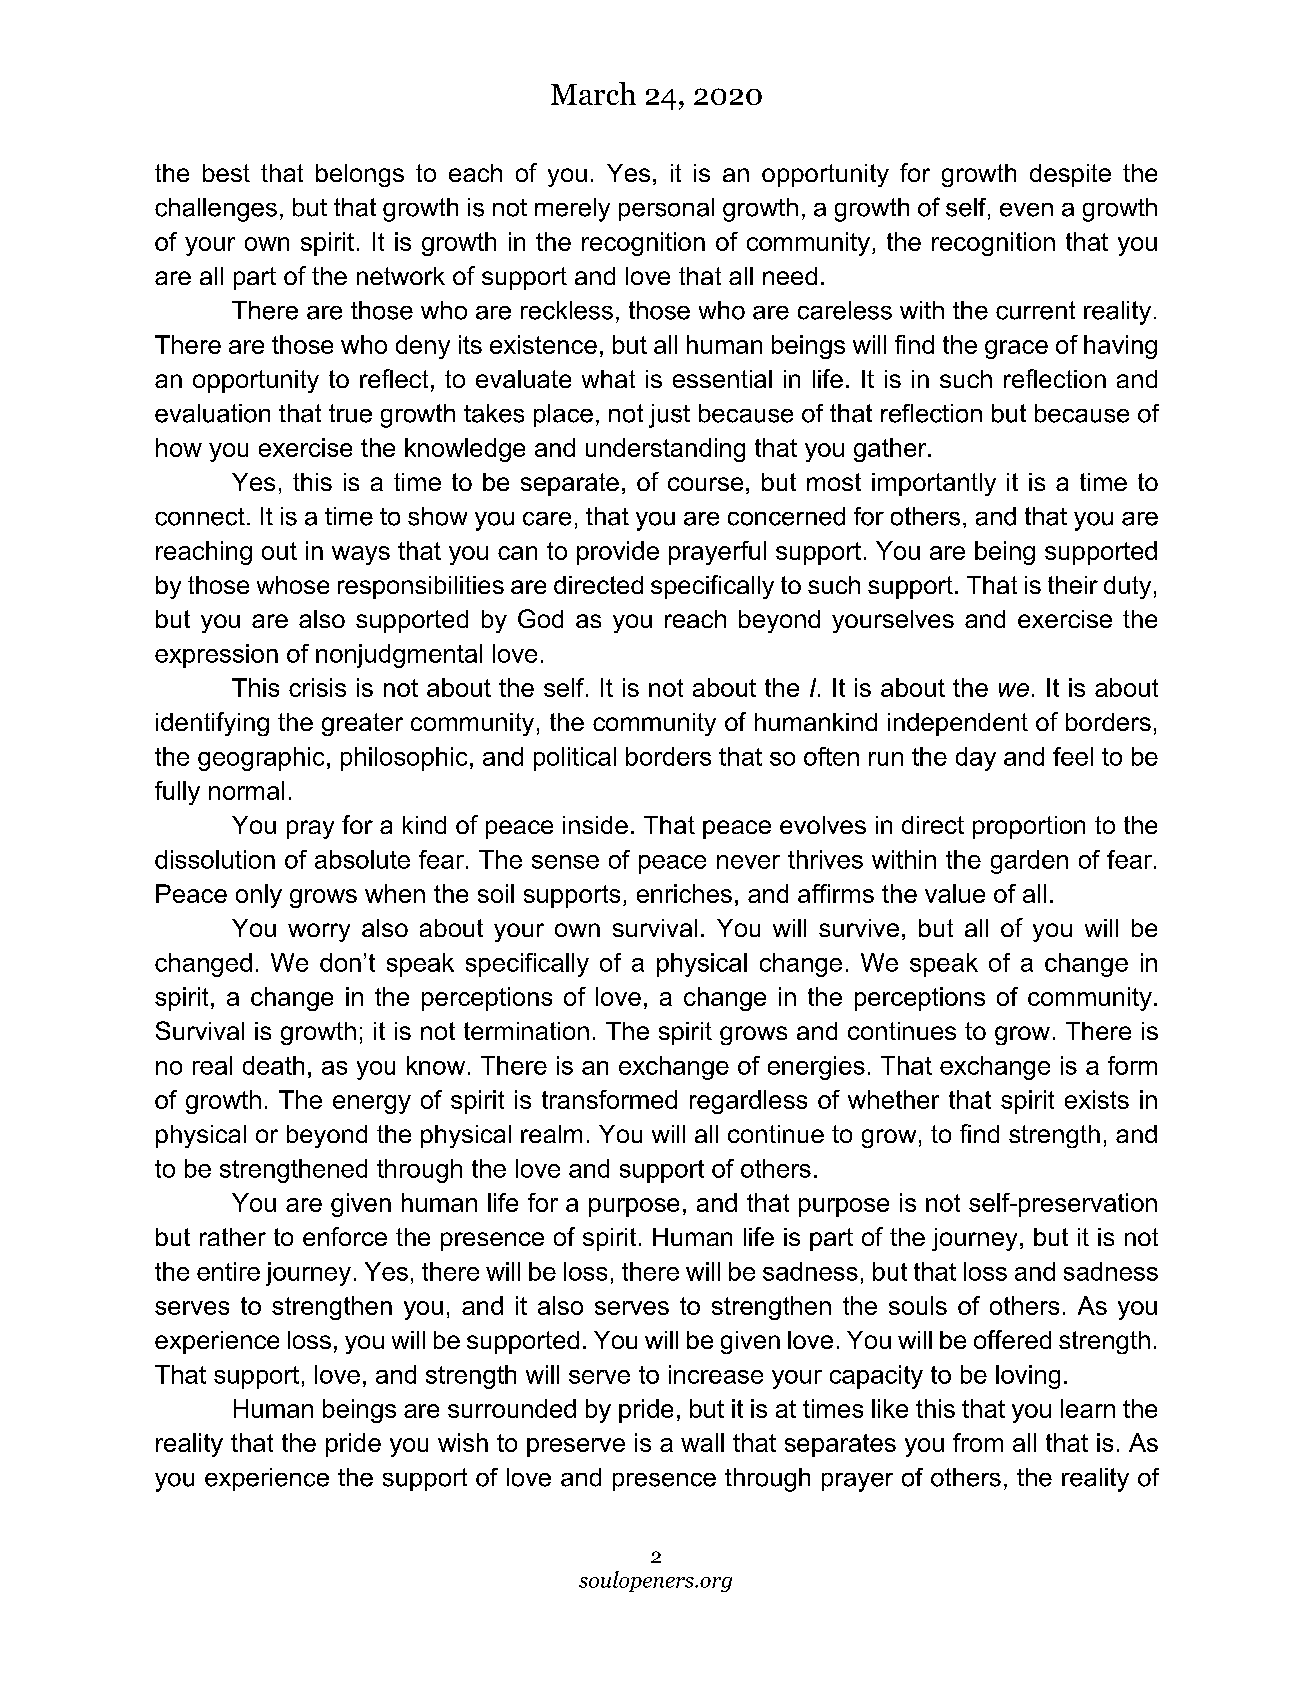 This screenshot has width=1313, height=1699. Describe the element at coordinates (716, 1374) in the screenshot. I see `increase` at that location.
